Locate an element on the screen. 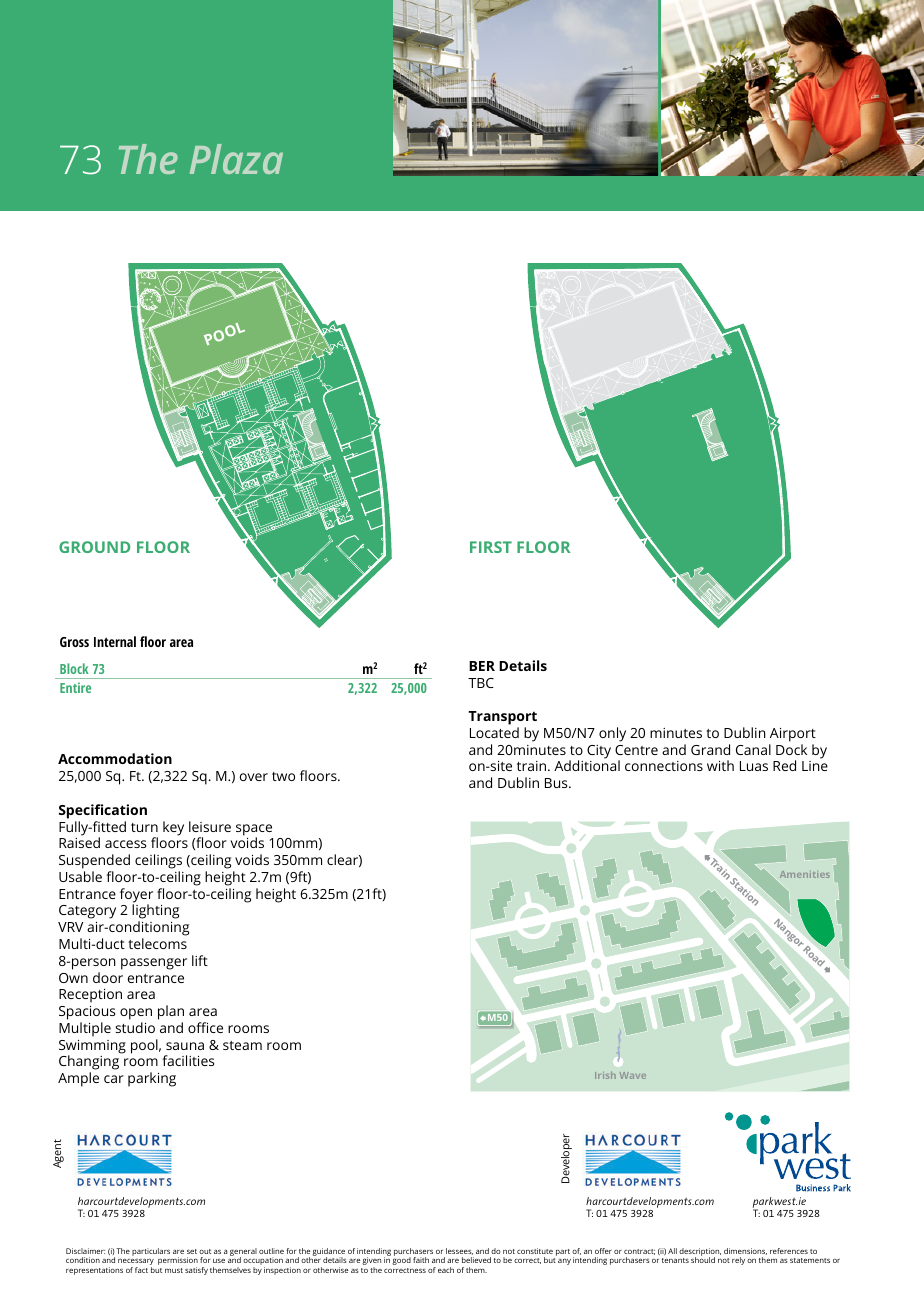  Entire is located at coordinates (75, 687).
